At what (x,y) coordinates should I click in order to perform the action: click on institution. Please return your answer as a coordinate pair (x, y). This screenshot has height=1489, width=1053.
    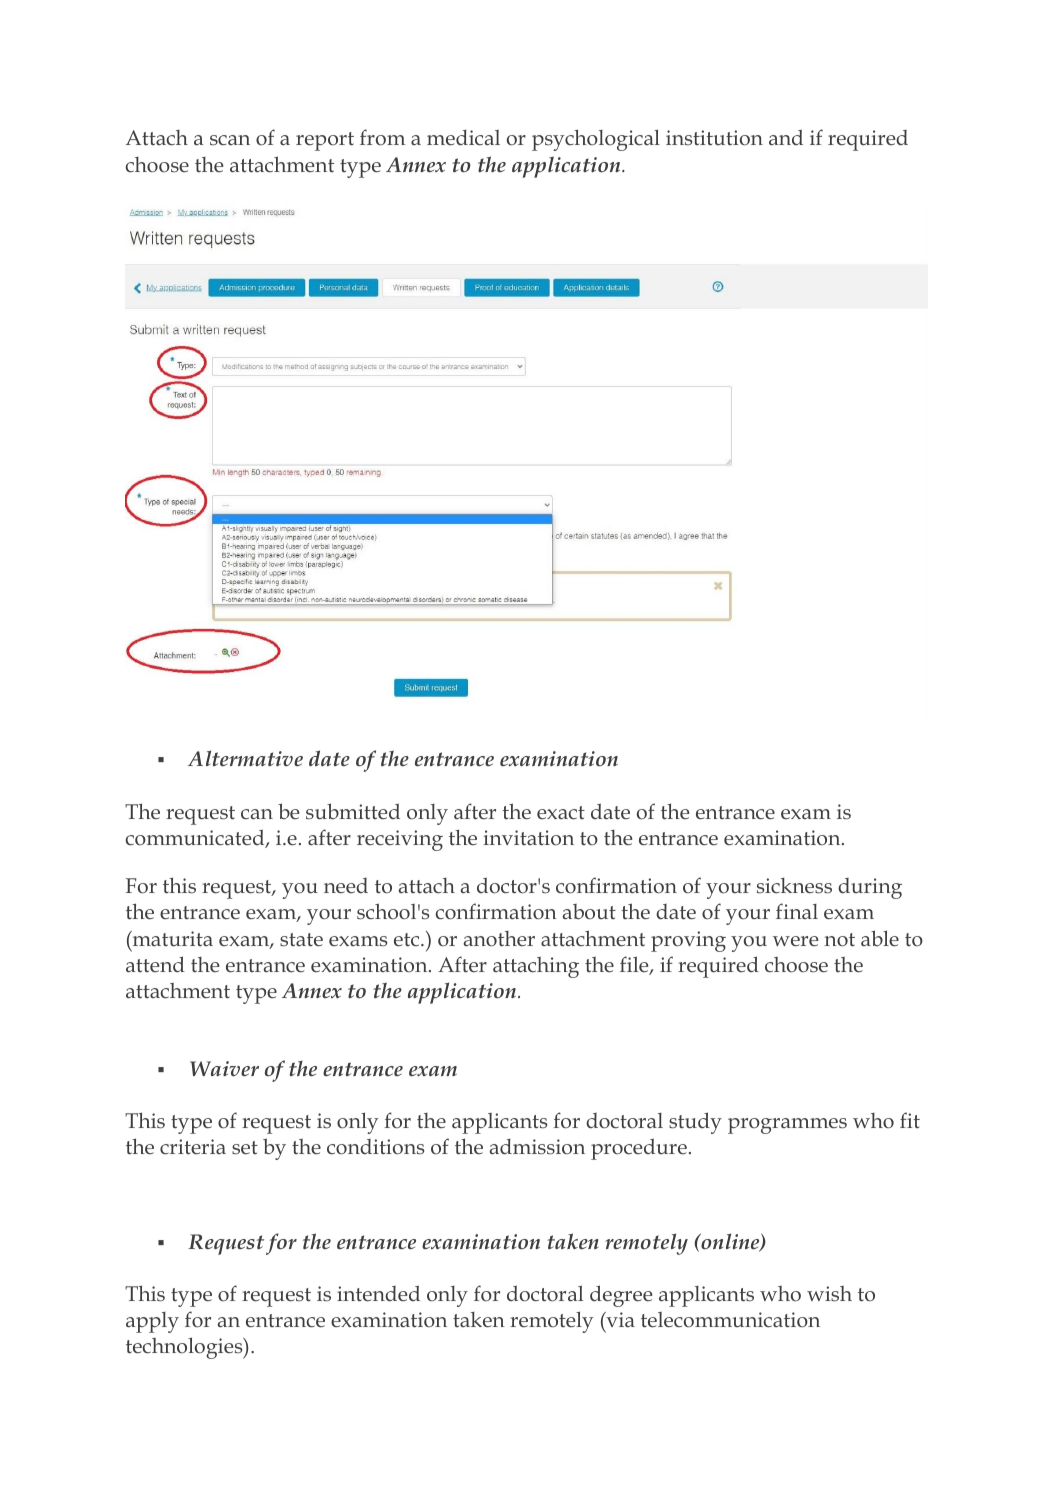
    Looking at the image, I should click on (714, 138).
